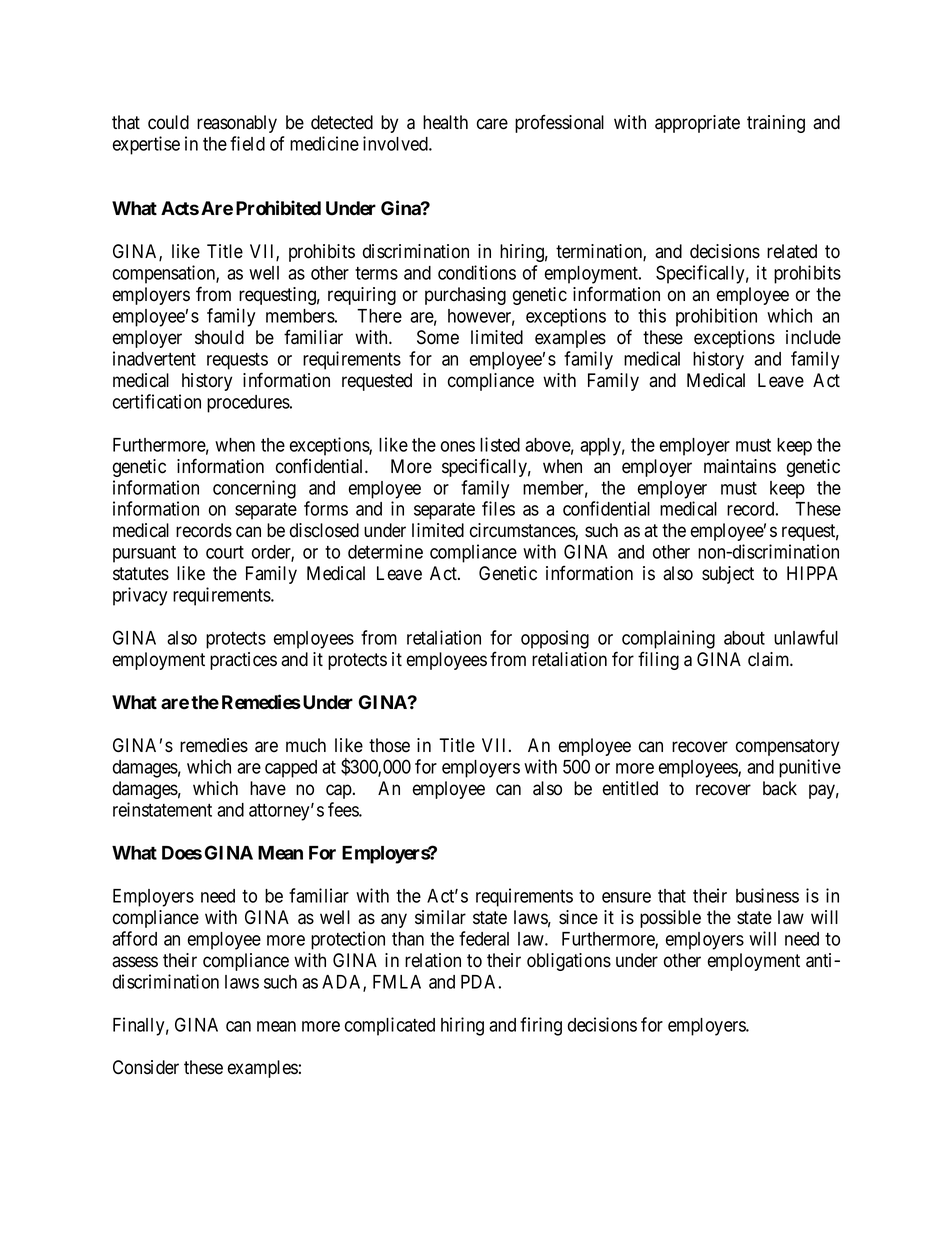 This image has height=1233, width=952. What do you see at coordinates (268, 788) in the image?
I see `have` at bounding box center [268, 788].
